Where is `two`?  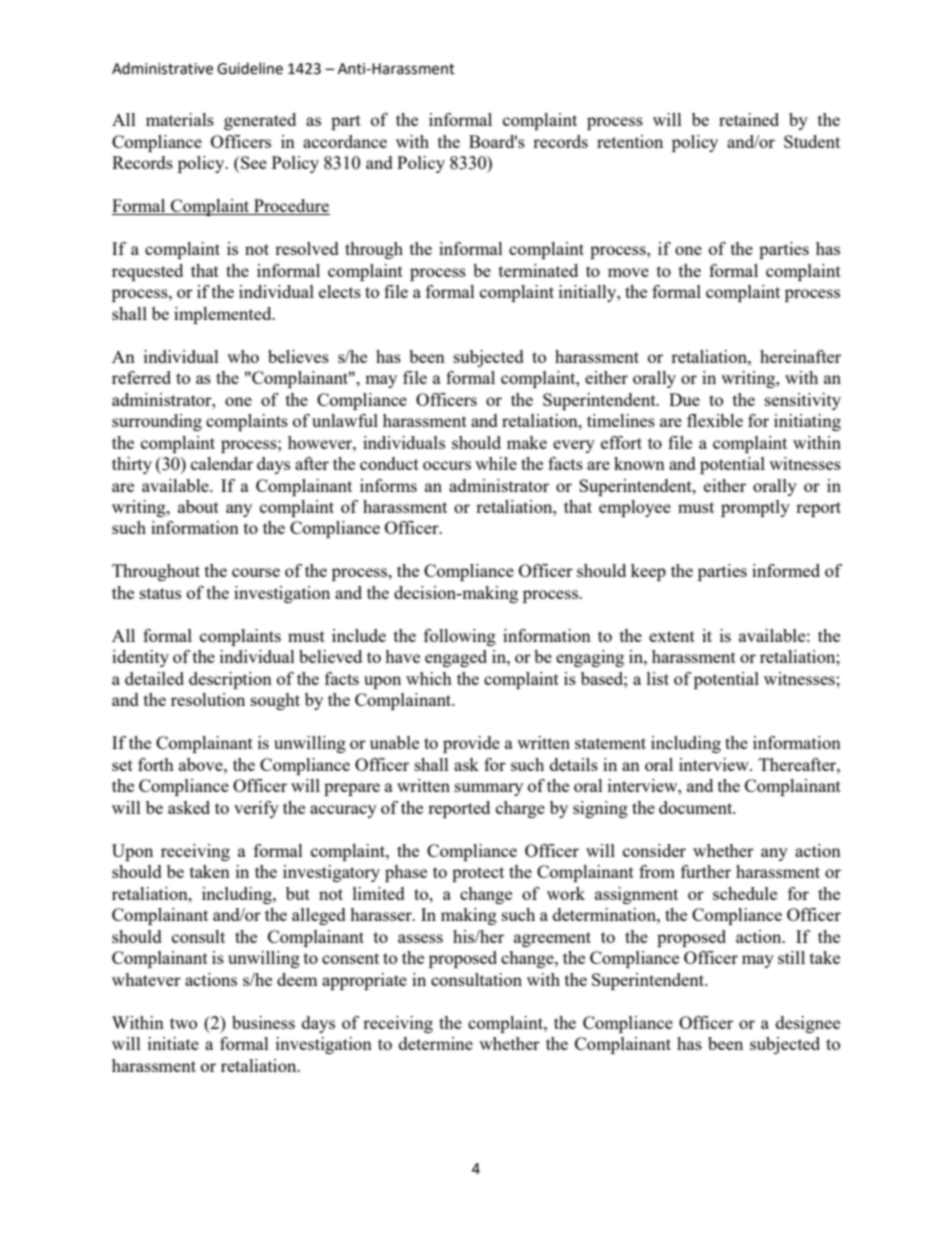
two is located at coordinates (183, 1023).
